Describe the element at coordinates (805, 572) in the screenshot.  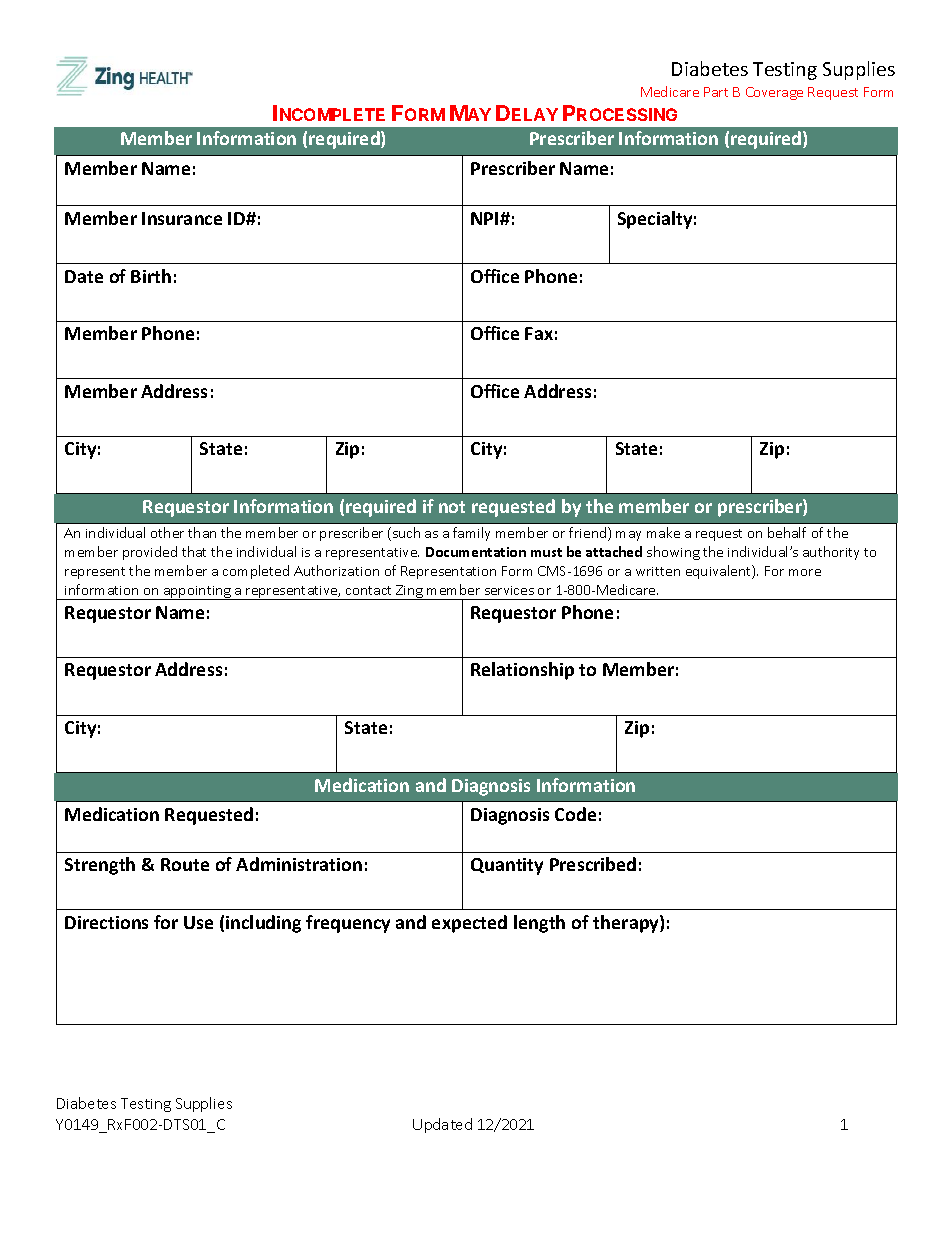
I see `more` at that location.
